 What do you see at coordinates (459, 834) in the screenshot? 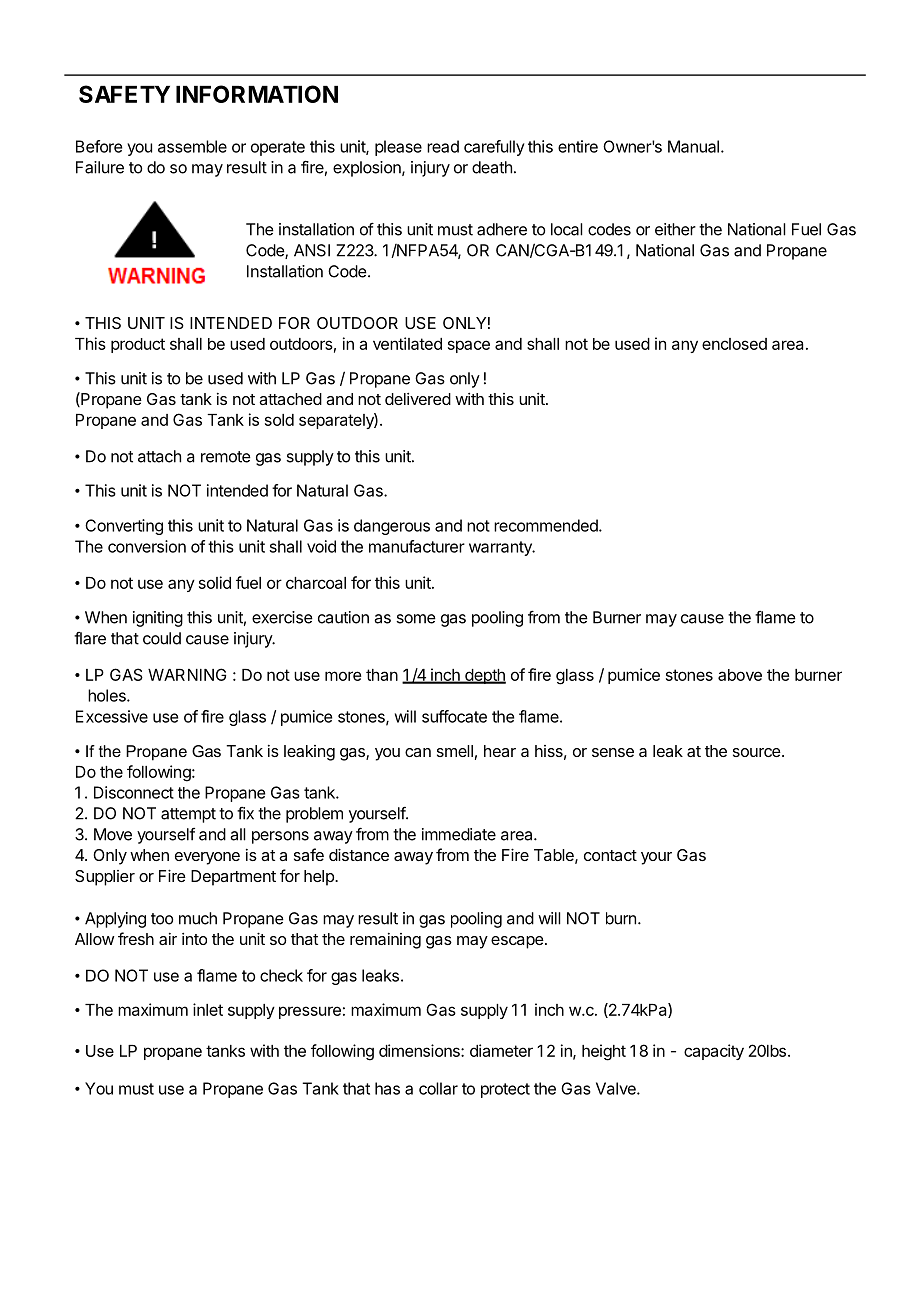
I see `immediate` at bounding box center [459, 834].
